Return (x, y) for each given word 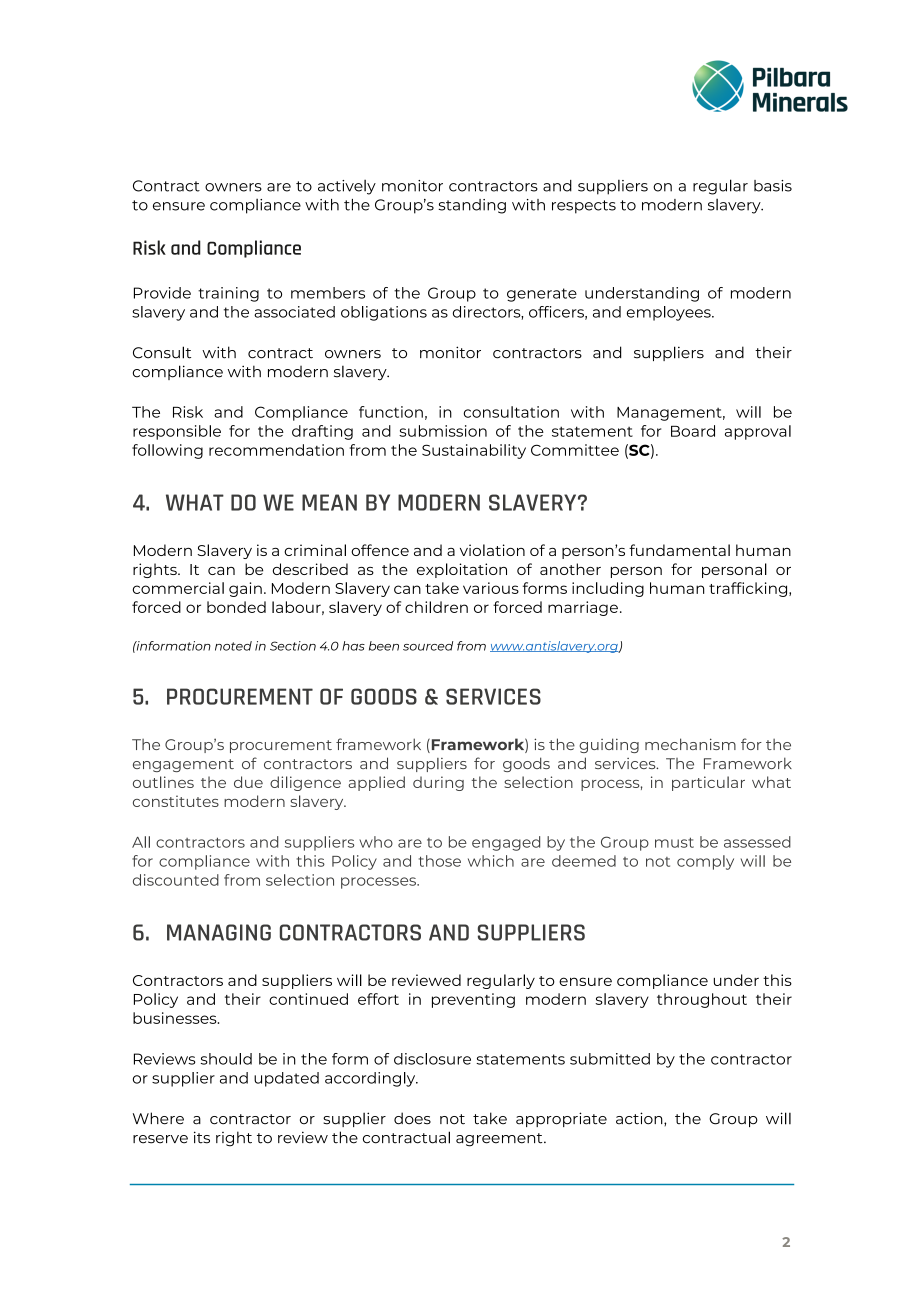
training (228, 294)
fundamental (679, 550)
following (167, 451)
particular (708, 783)
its (202, 1137)
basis (773, 186)
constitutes (176, 801)
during (438, 783)
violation (492, 550)
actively (347, 187)
